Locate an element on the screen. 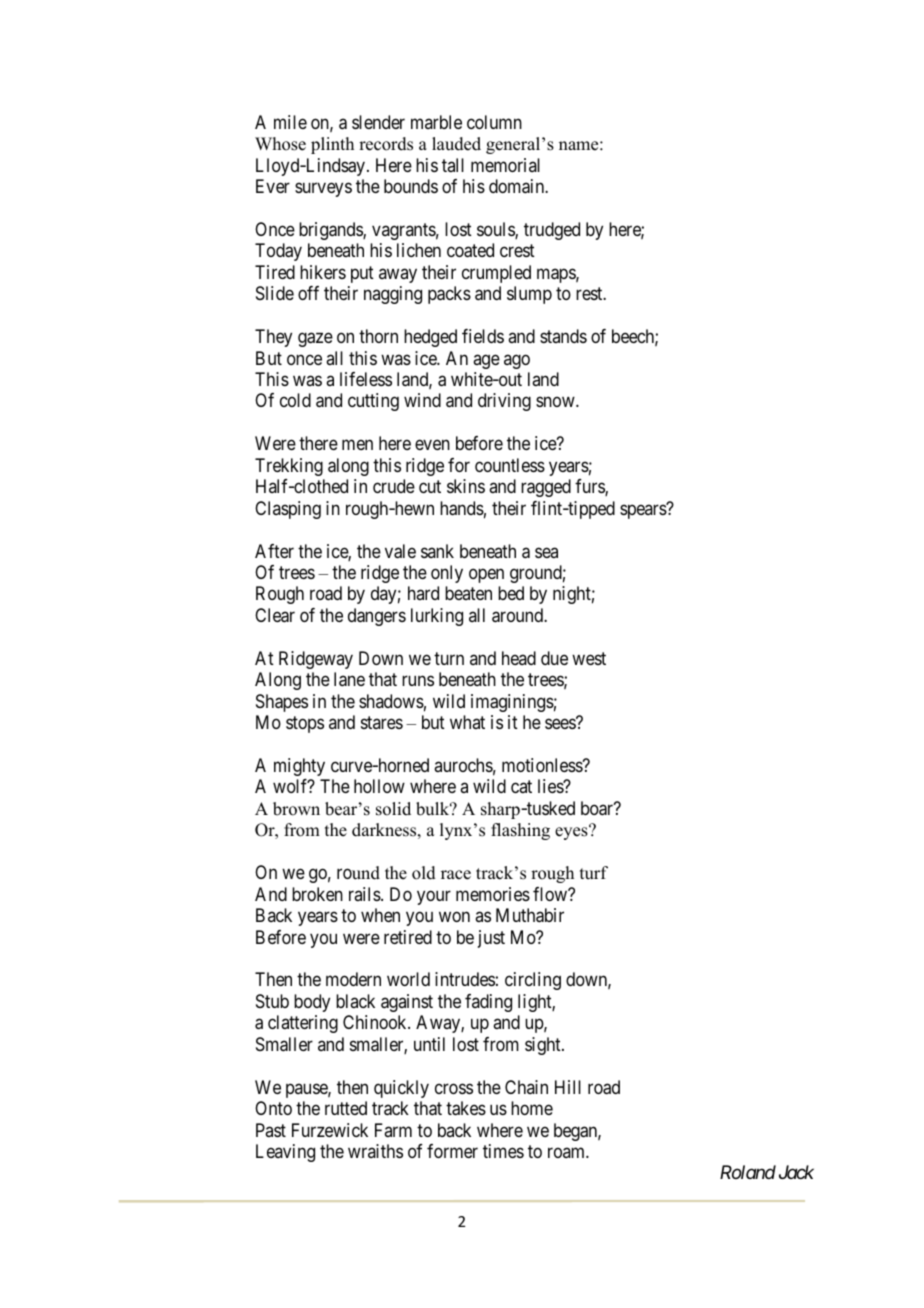 This screenshot has width=924, height=1308. memories is located at coordinates (493, 894).
